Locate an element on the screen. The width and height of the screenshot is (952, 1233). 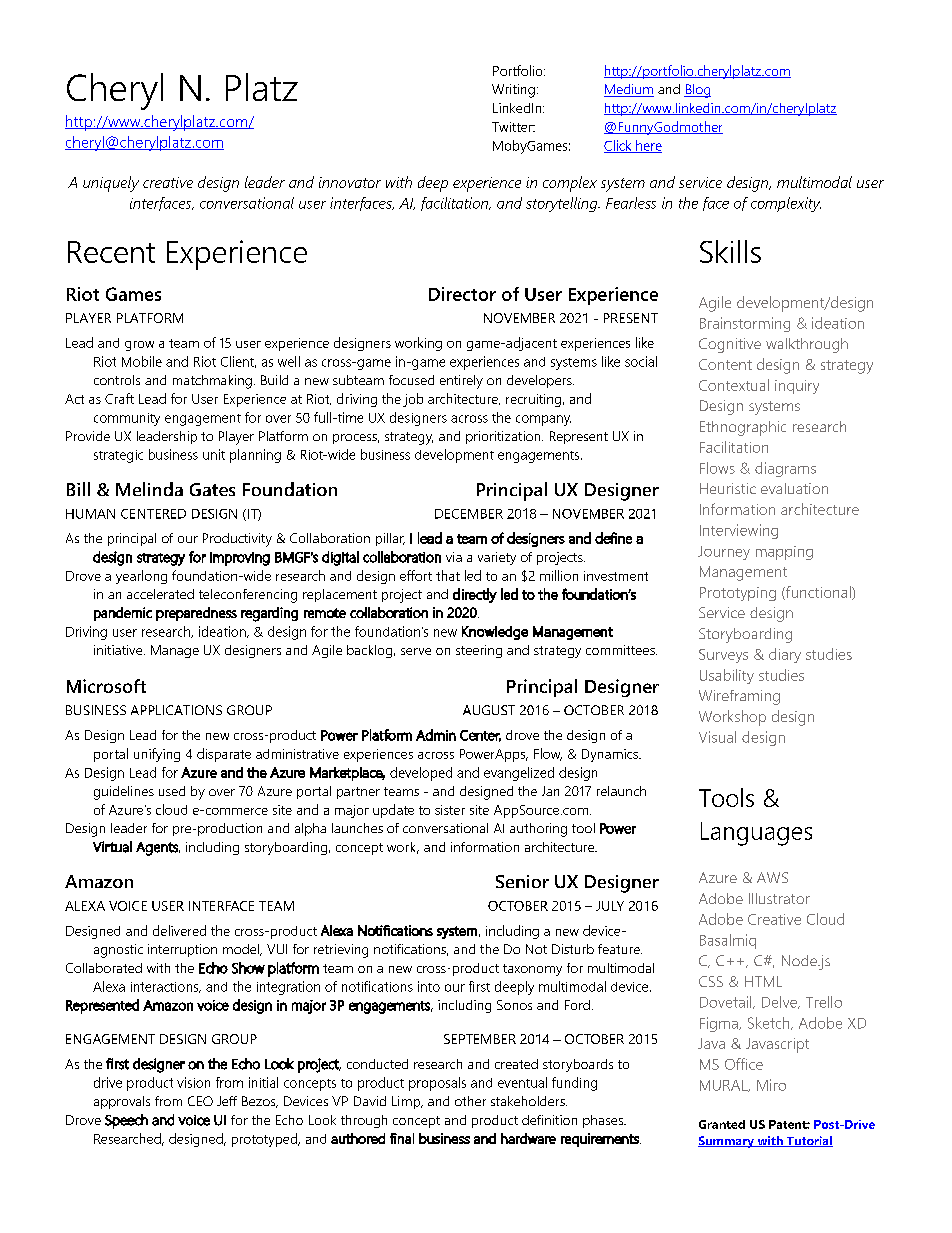
Blog is located at coordinates (697, 91).
